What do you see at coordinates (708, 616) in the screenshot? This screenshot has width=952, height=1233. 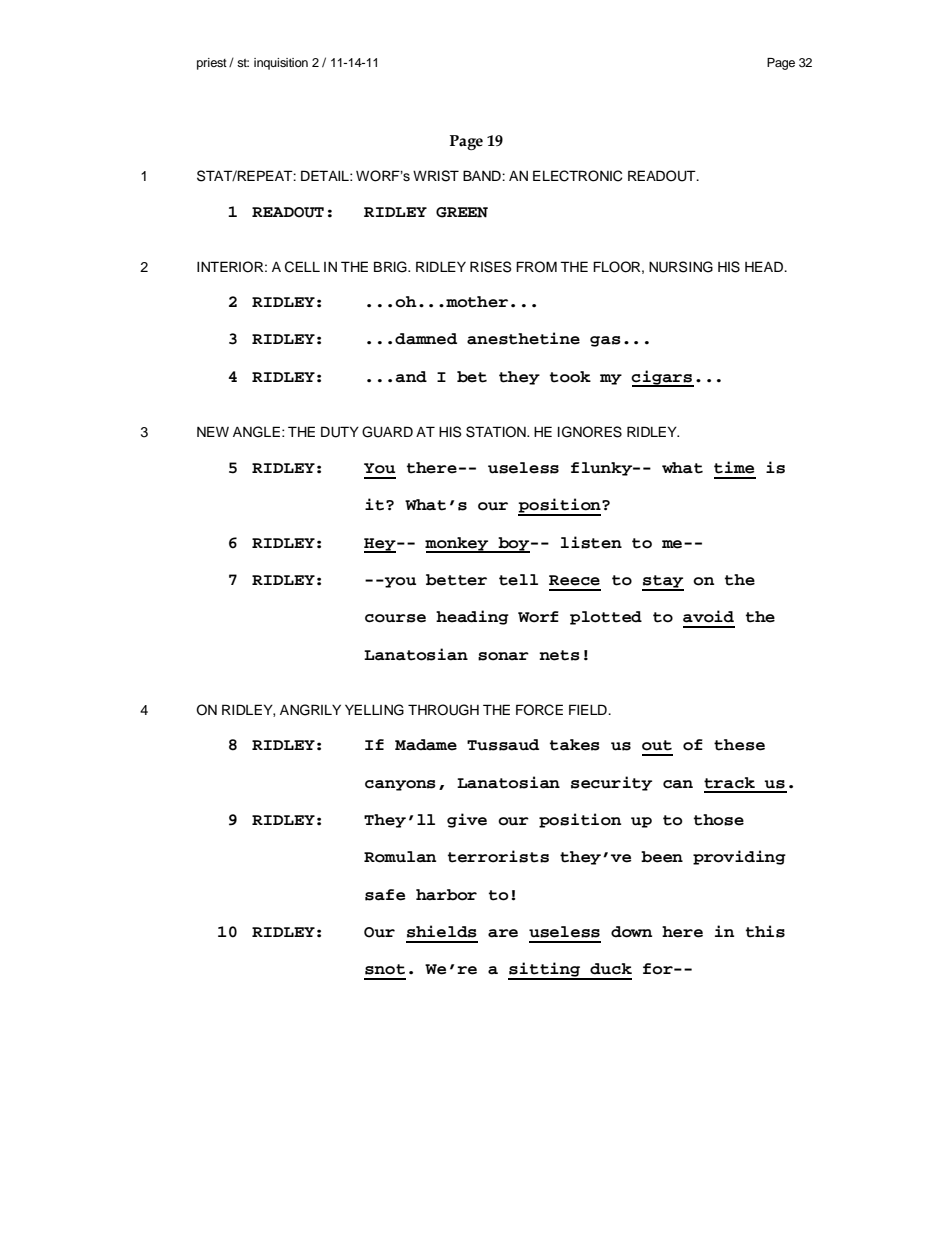 I see `avoid` at bounding box center [708, 616].
